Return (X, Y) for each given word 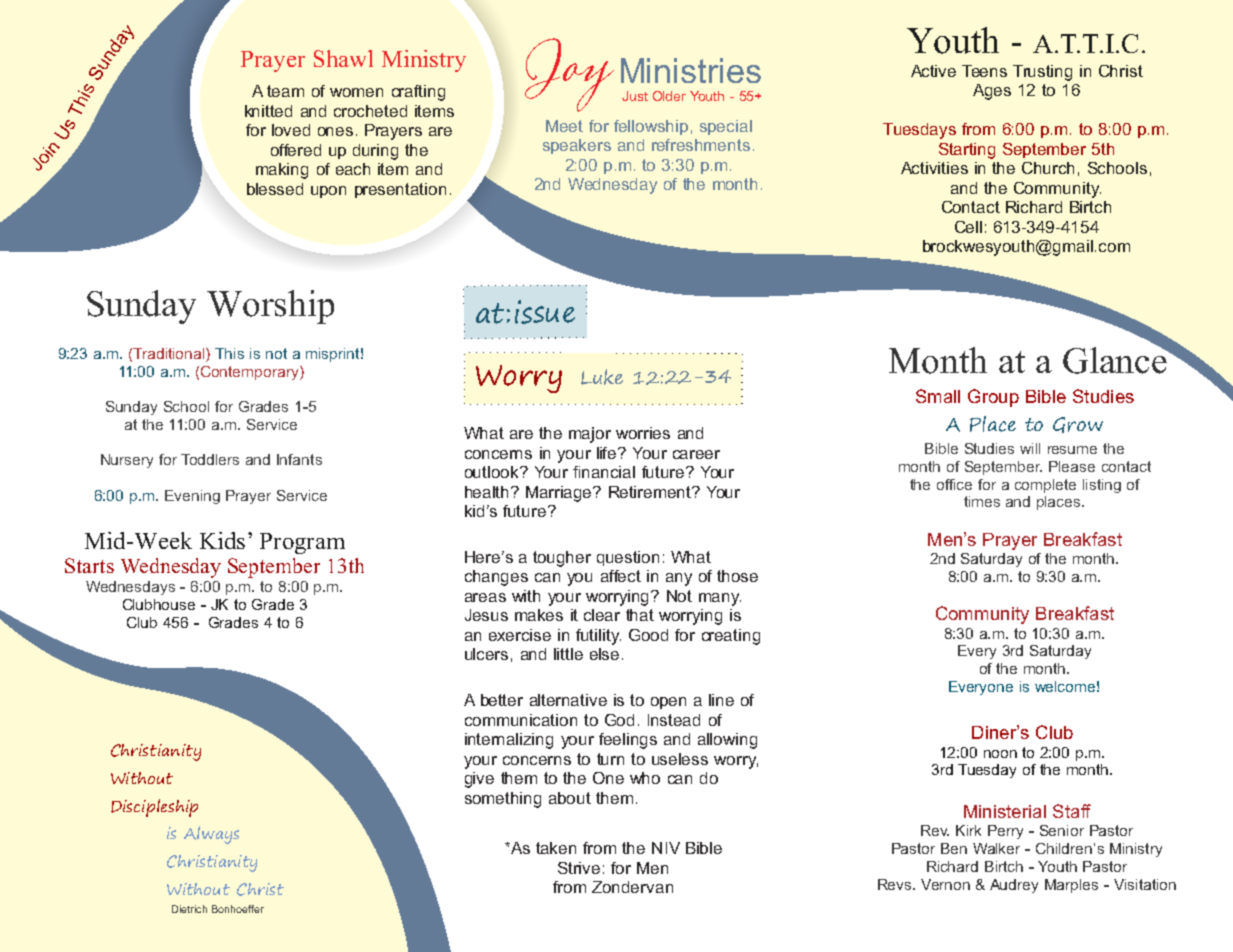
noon (1000, 754)
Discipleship (154, 808)
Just (635, 96)
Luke (602, 377)
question (628, 558)
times (982, 501)
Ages (992, 92)
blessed (275, 189)
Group (993, 398)
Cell (968, 227)
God (619, 720)
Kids (222, 540)
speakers (577, 146)
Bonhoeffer (238, 909)
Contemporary (251, 373)
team (285, 91)
